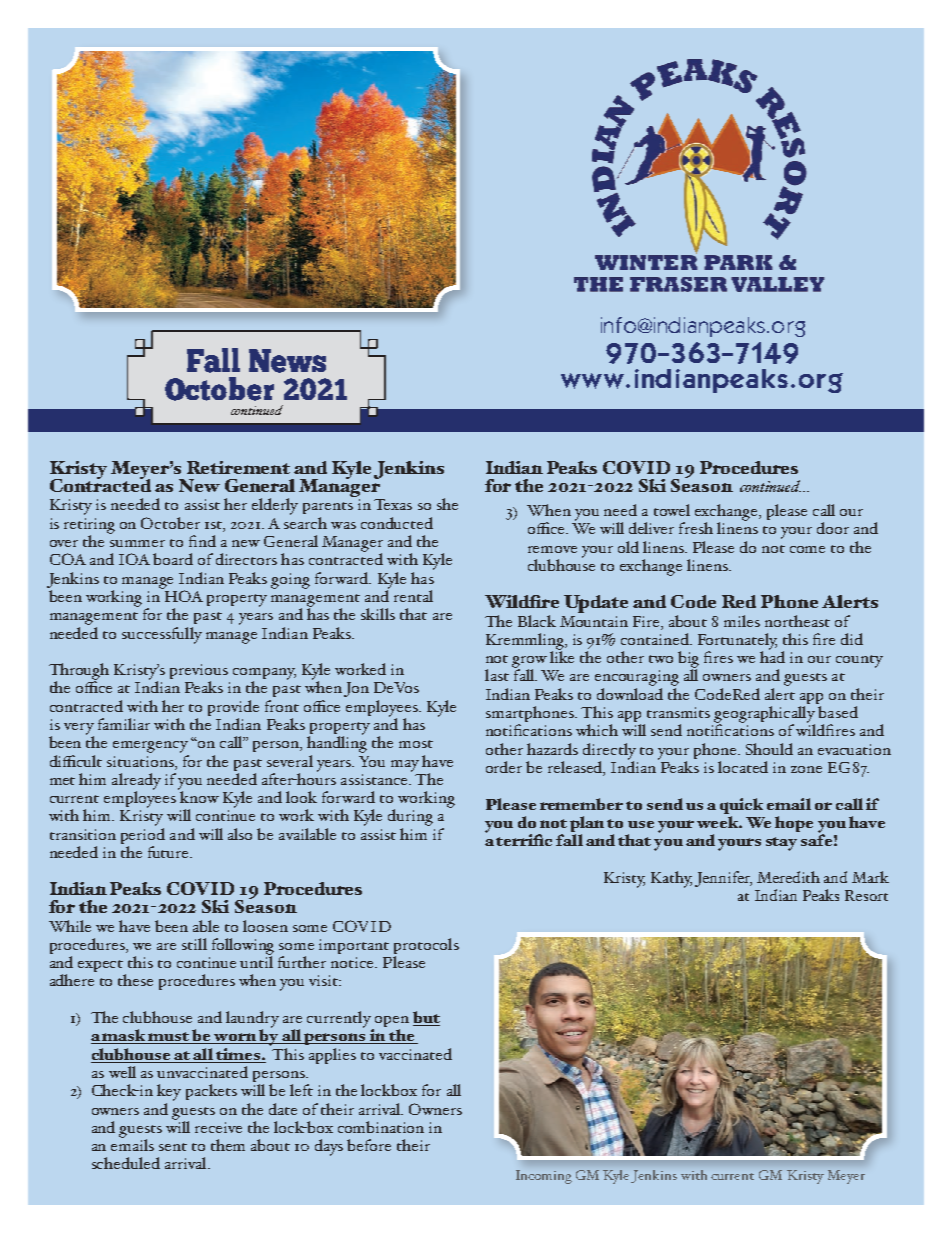 This screenshot has height=1233, width=952. What do you see at coordinates (447, 504) in the screenshot?
I see `she` at bounding box center [447, 504].
